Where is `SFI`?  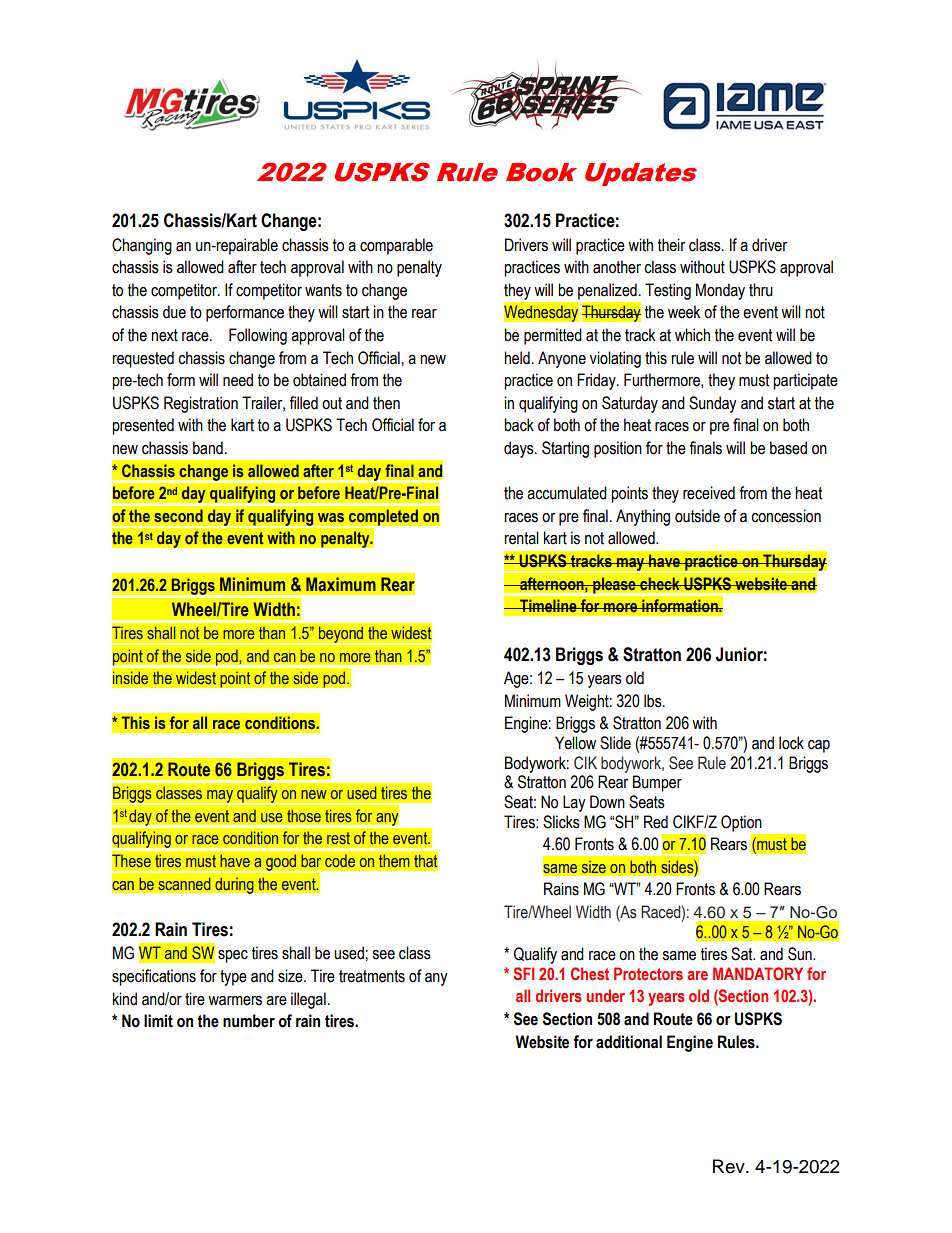 SFI is located at coordinates (524, 973).
